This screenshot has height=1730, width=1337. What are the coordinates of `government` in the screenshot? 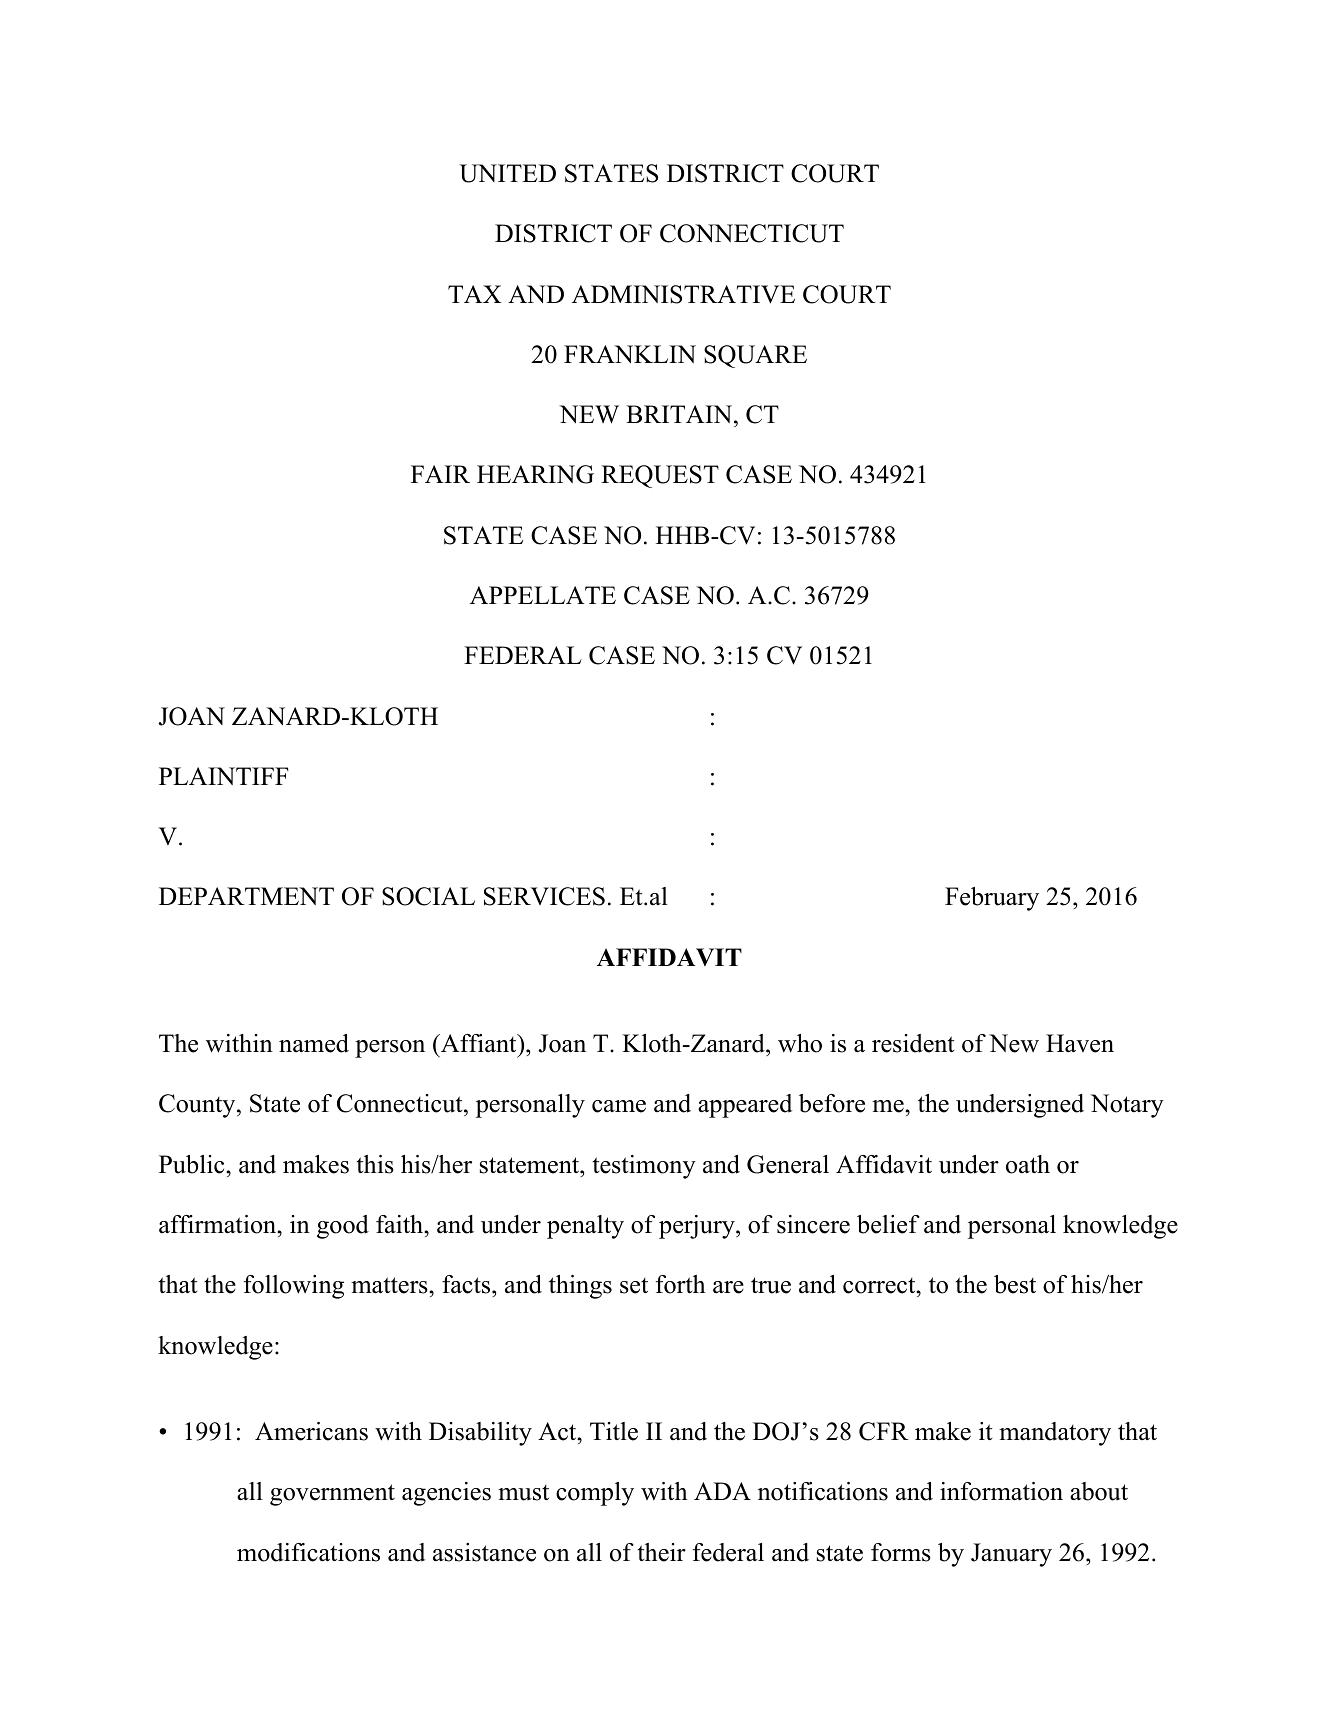 It's located at (332, 1495).
